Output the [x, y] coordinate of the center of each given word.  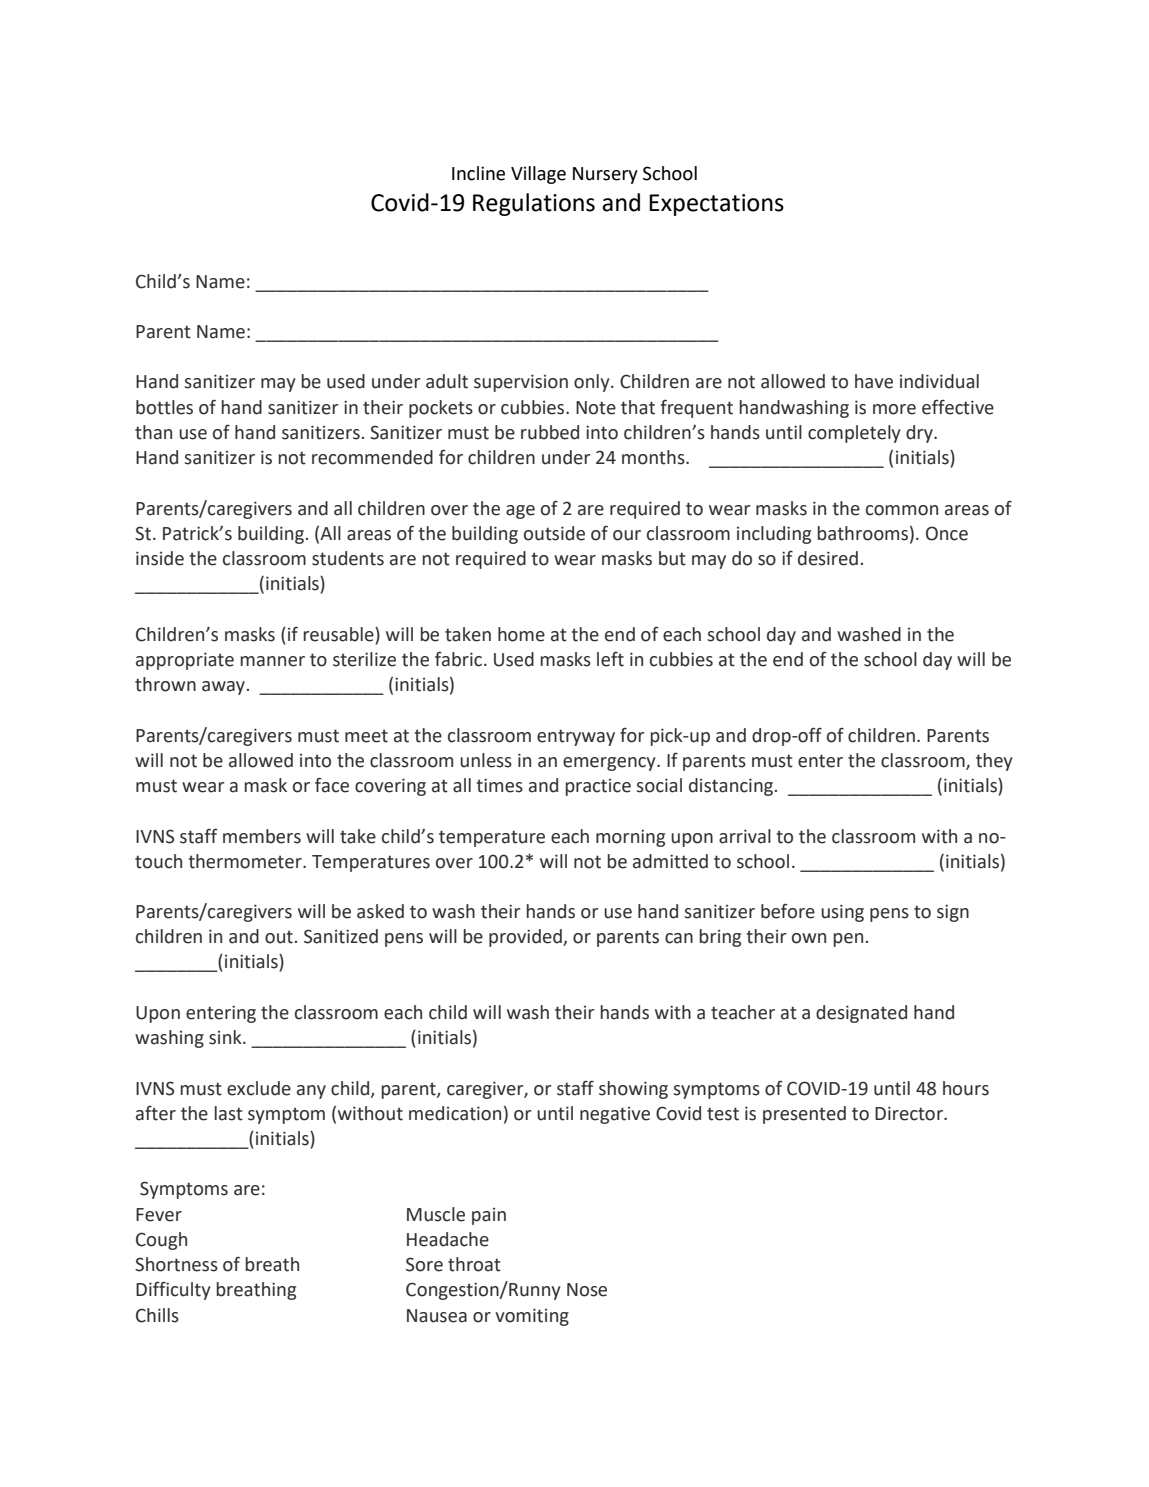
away [223, 688]
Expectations [716, 205]
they [994, 762]
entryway [576, 737]
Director [910, 1113]
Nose [587, 1290]
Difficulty [173, 1290]
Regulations [534, 204]
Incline [478, 173]
